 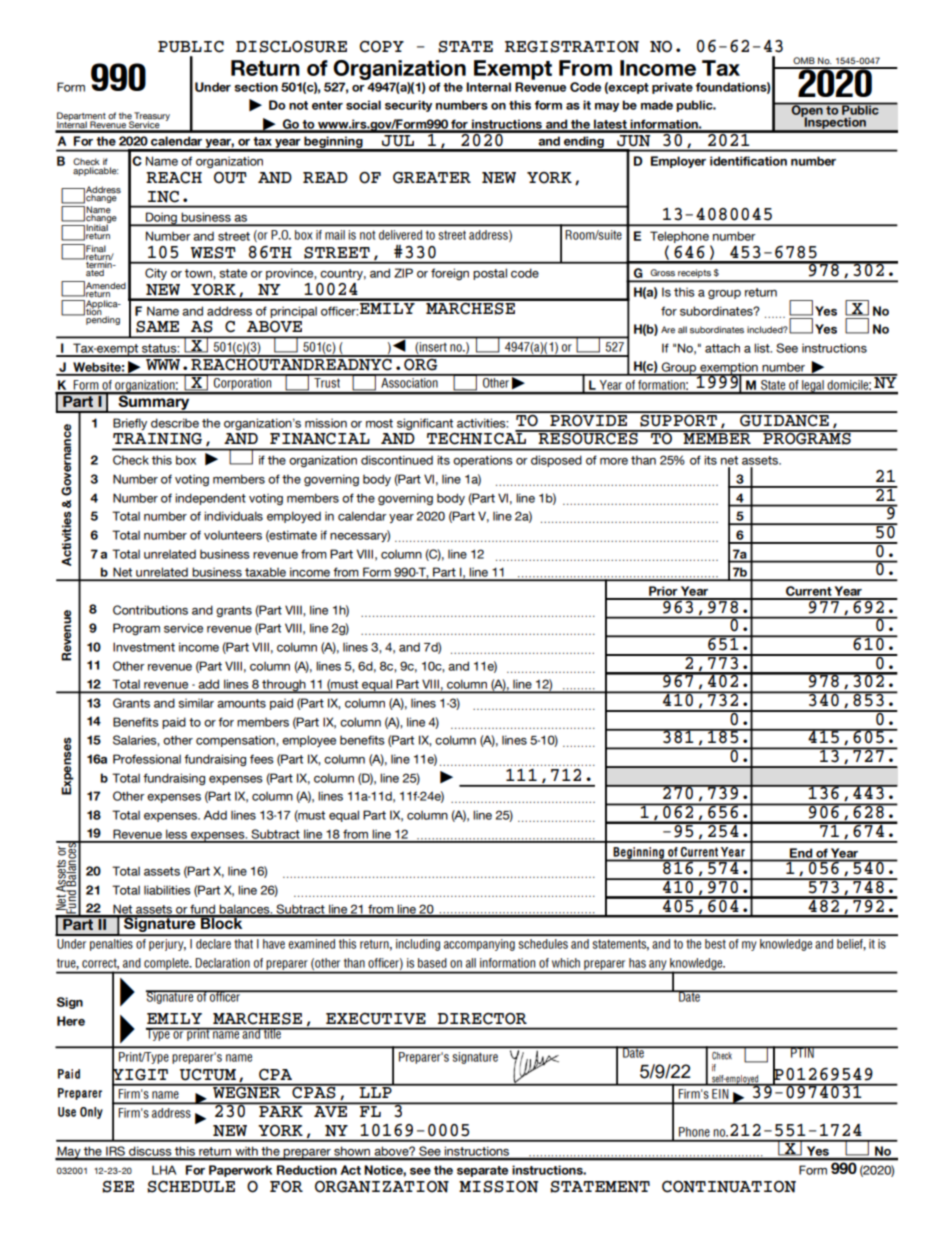 What do you see at coordinates (482, 1171) in the image?
I see `separate` at bounding box center [482, 1171].
